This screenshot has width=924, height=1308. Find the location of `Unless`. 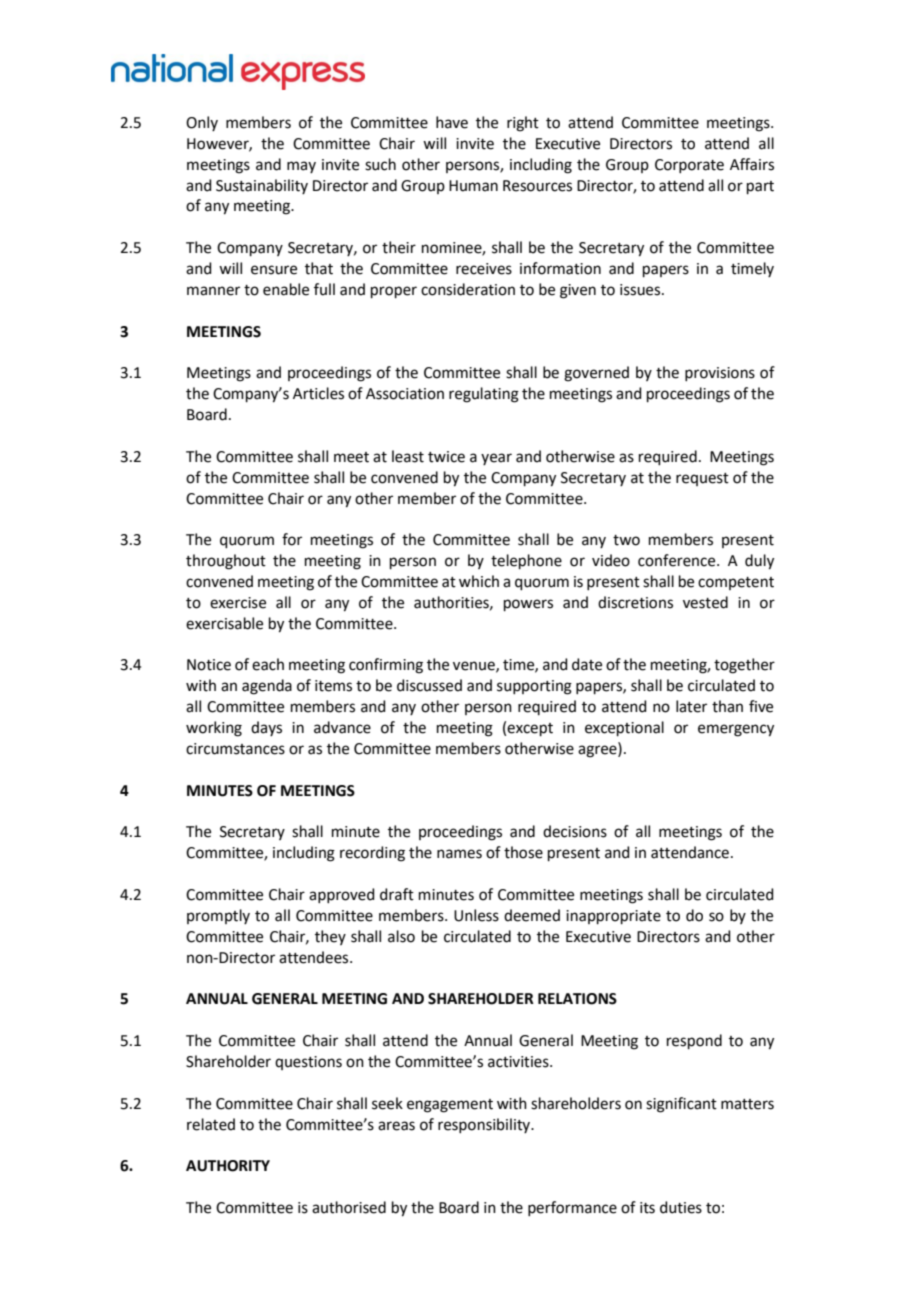

Unless is located at coordinates (476, 915).
